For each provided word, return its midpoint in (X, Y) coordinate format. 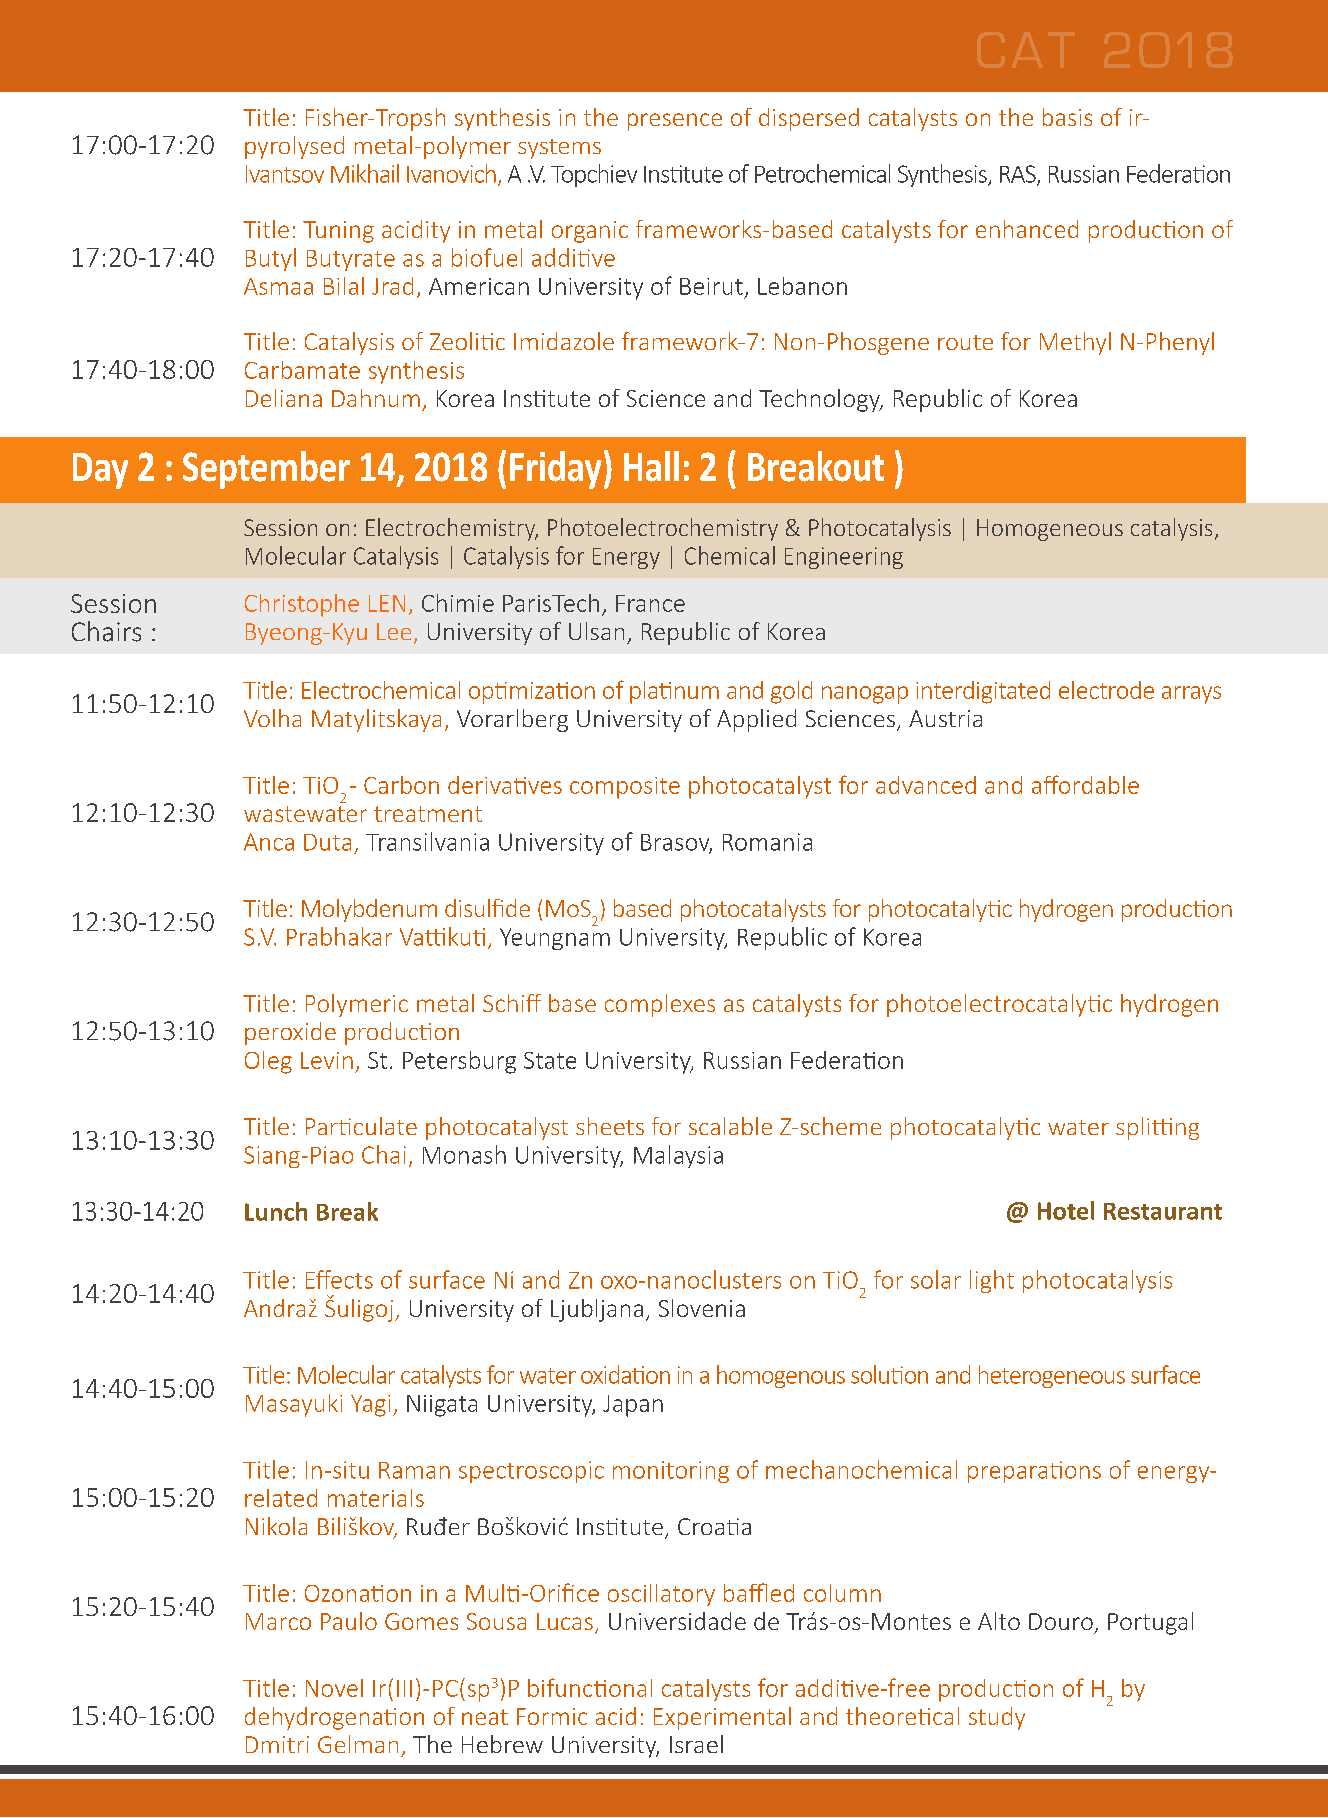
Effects (339, 1279)
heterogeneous (1052, 1376)
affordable (1085, 784)
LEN (387, 603)
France (650, 603)
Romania (767, 842)
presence (675, 122)
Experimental (722, 1718)
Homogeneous (1050, 530)
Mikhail (365, 173)
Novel (334, 1688)
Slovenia (702, 1308)
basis (1067, 117)
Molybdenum (369, 910)
